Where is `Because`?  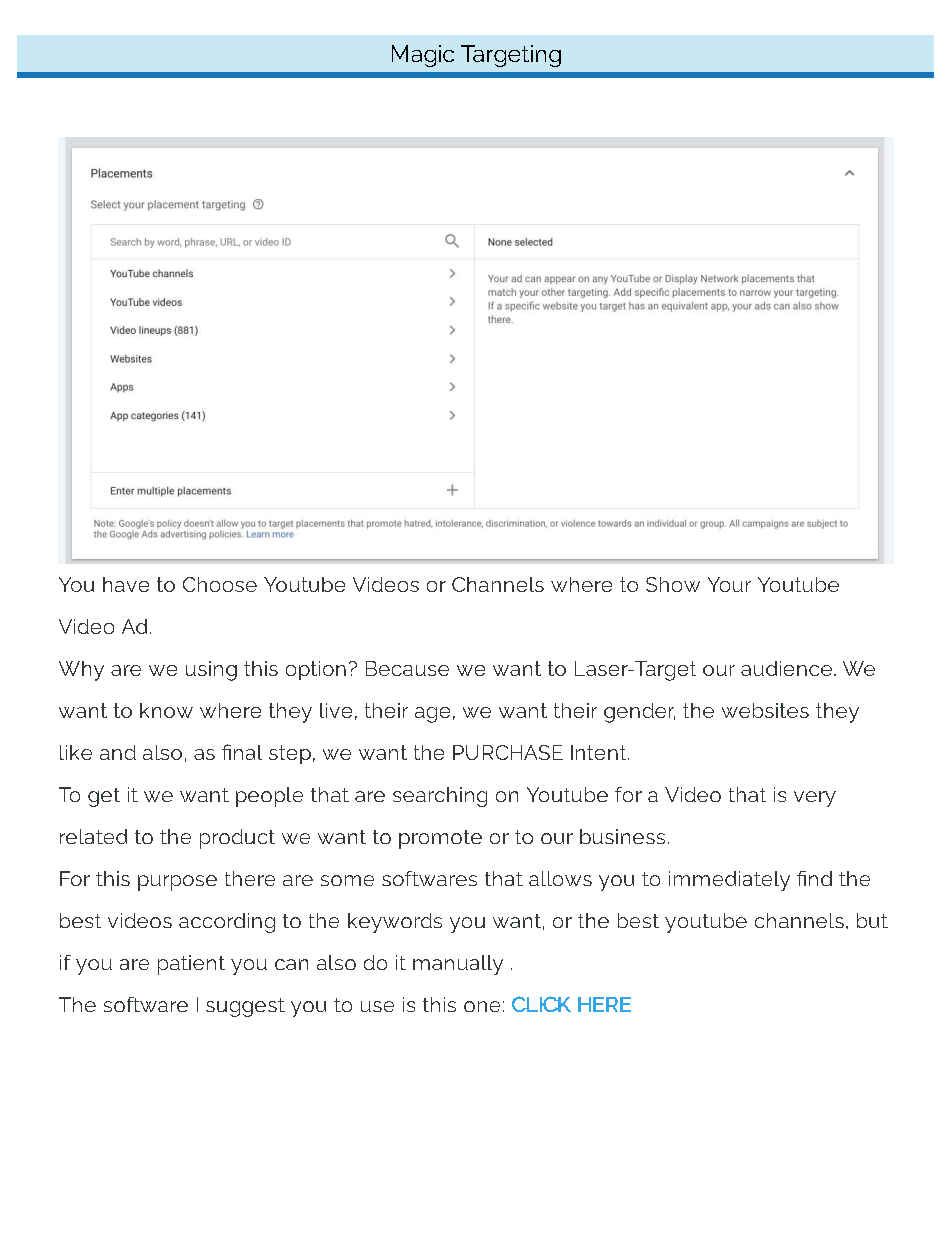 Because is located at coordinates (407, 668).
